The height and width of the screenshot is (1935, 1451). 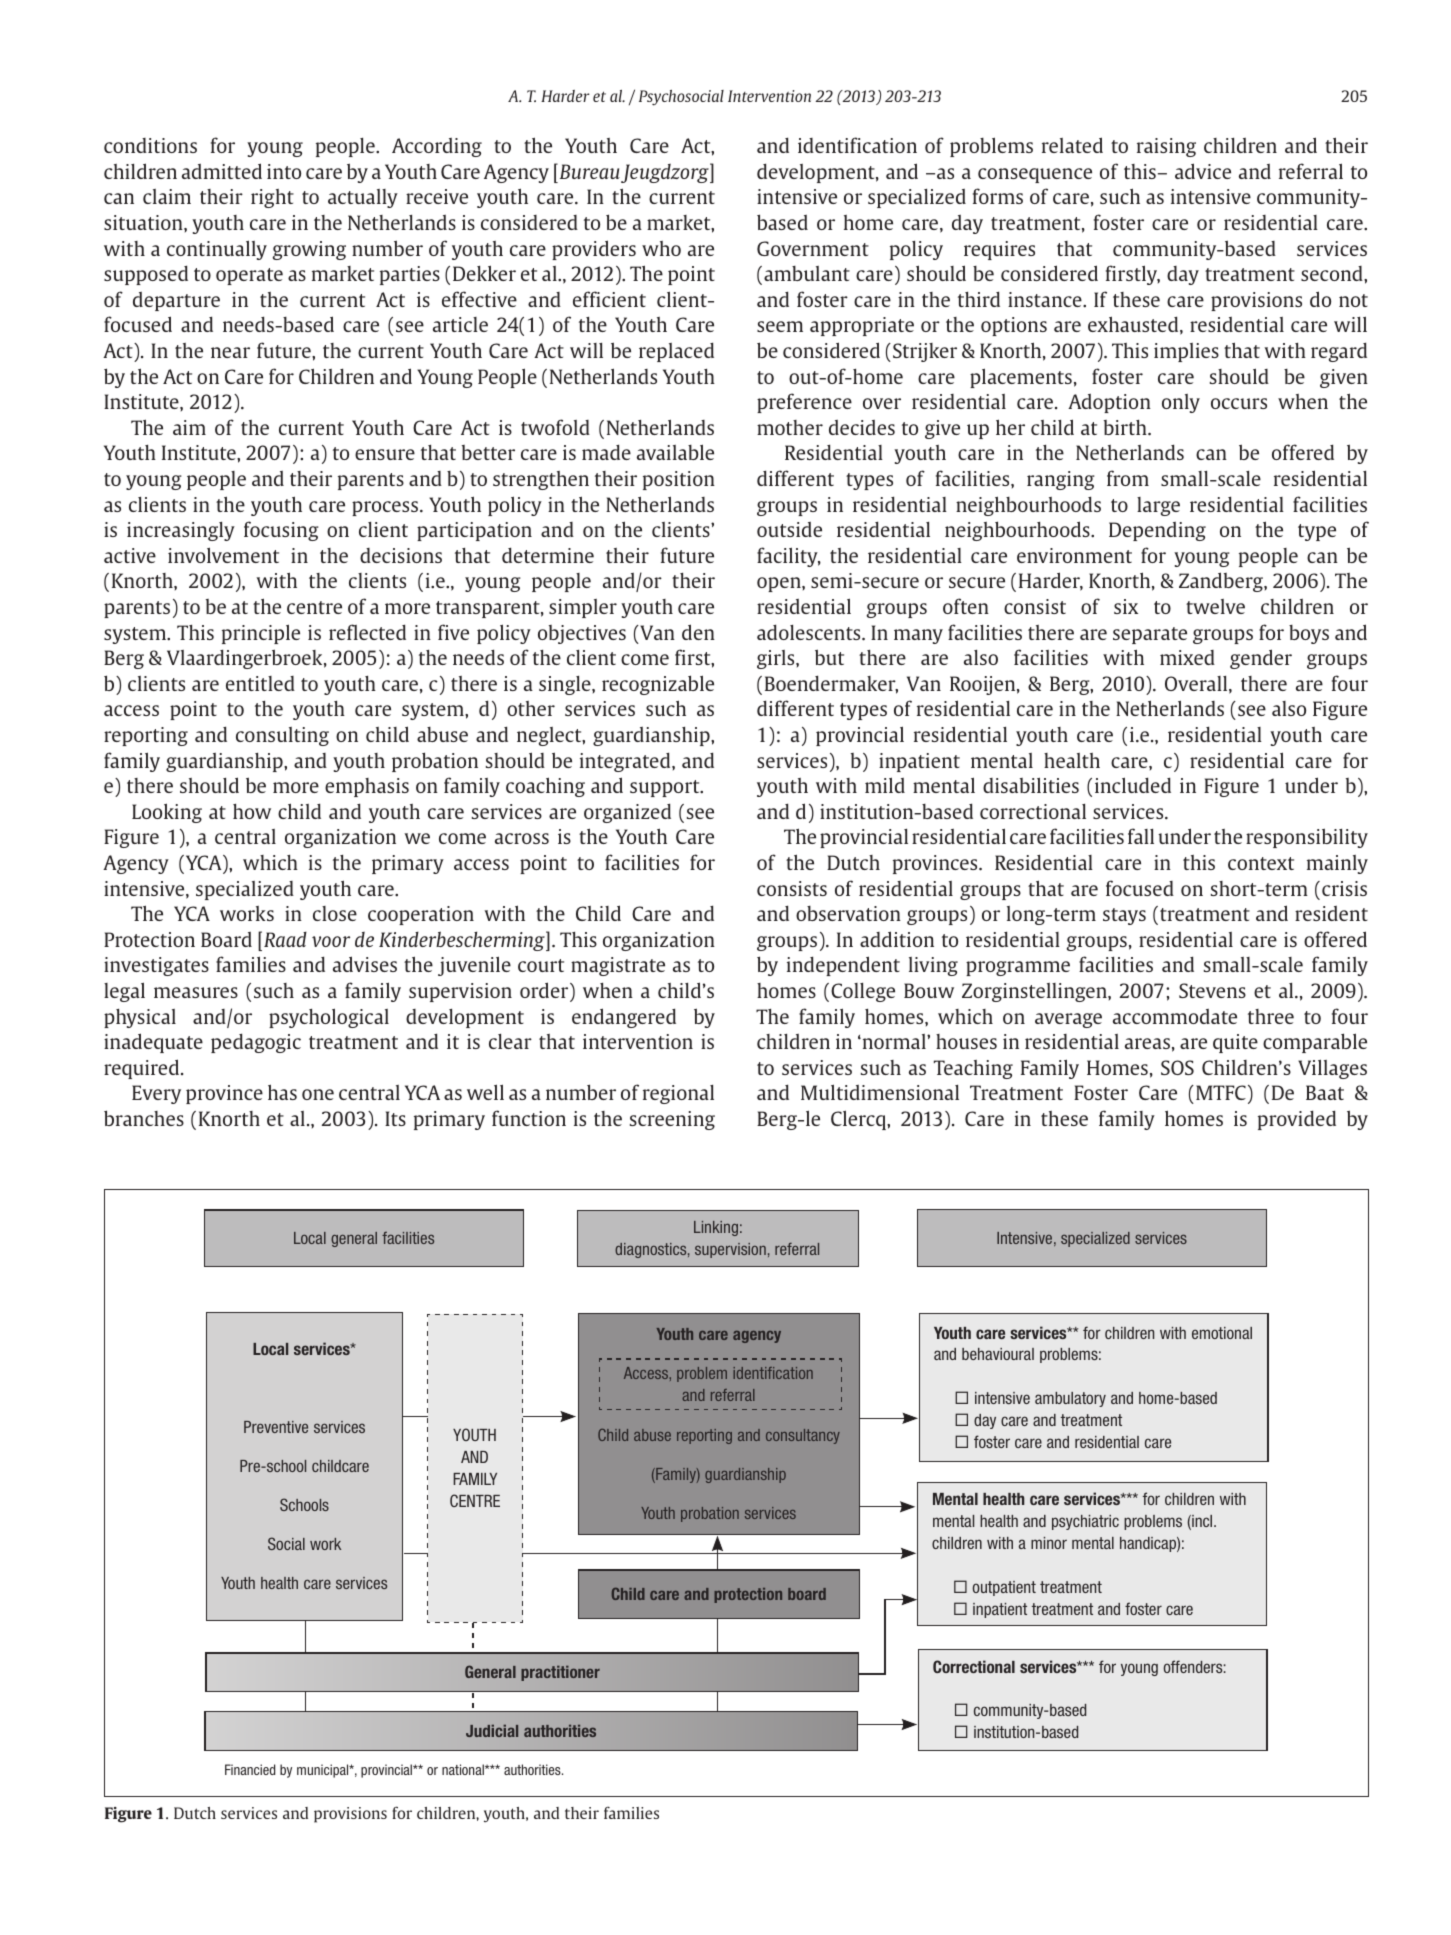 I want to click on right, so click(x=272, y=198).
